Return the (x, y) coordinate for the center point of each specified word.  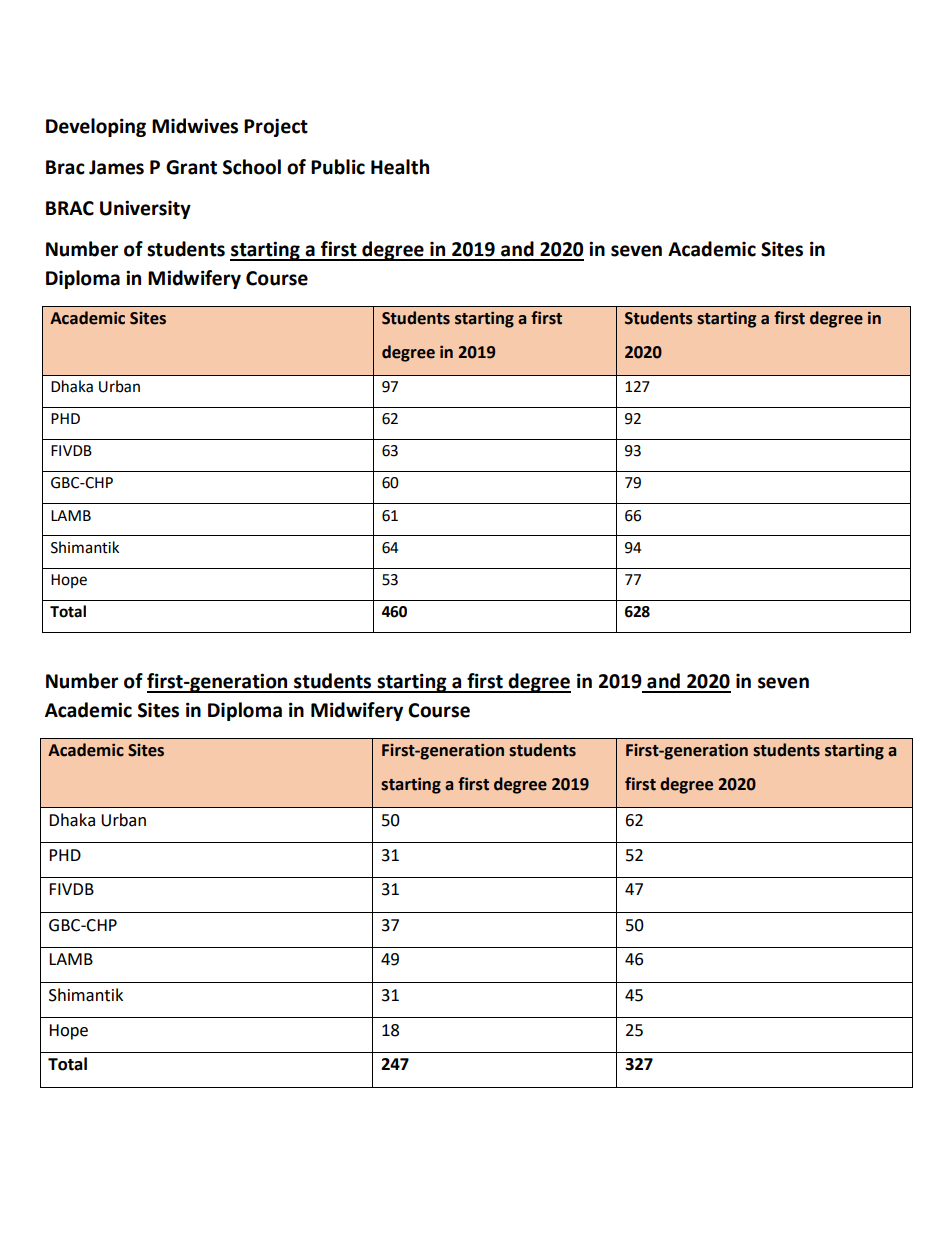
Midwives (195, 126)
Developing (96, 127)
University (145, 209)
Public (338, 167)
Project (276, 127)
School (252, 167)
